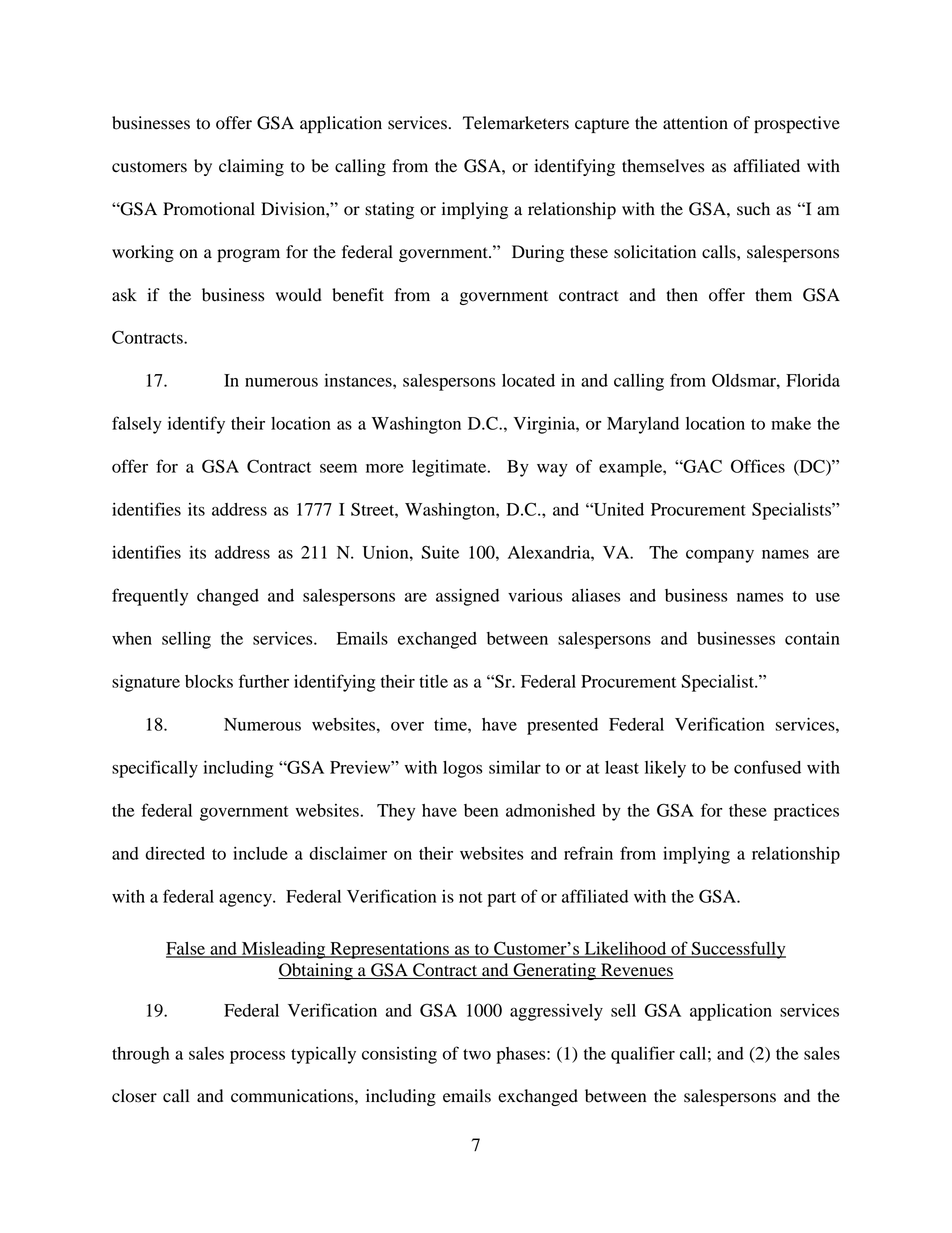 This page has height=1233, width=952. I want to click on qualifier, so click(643, 1055).
